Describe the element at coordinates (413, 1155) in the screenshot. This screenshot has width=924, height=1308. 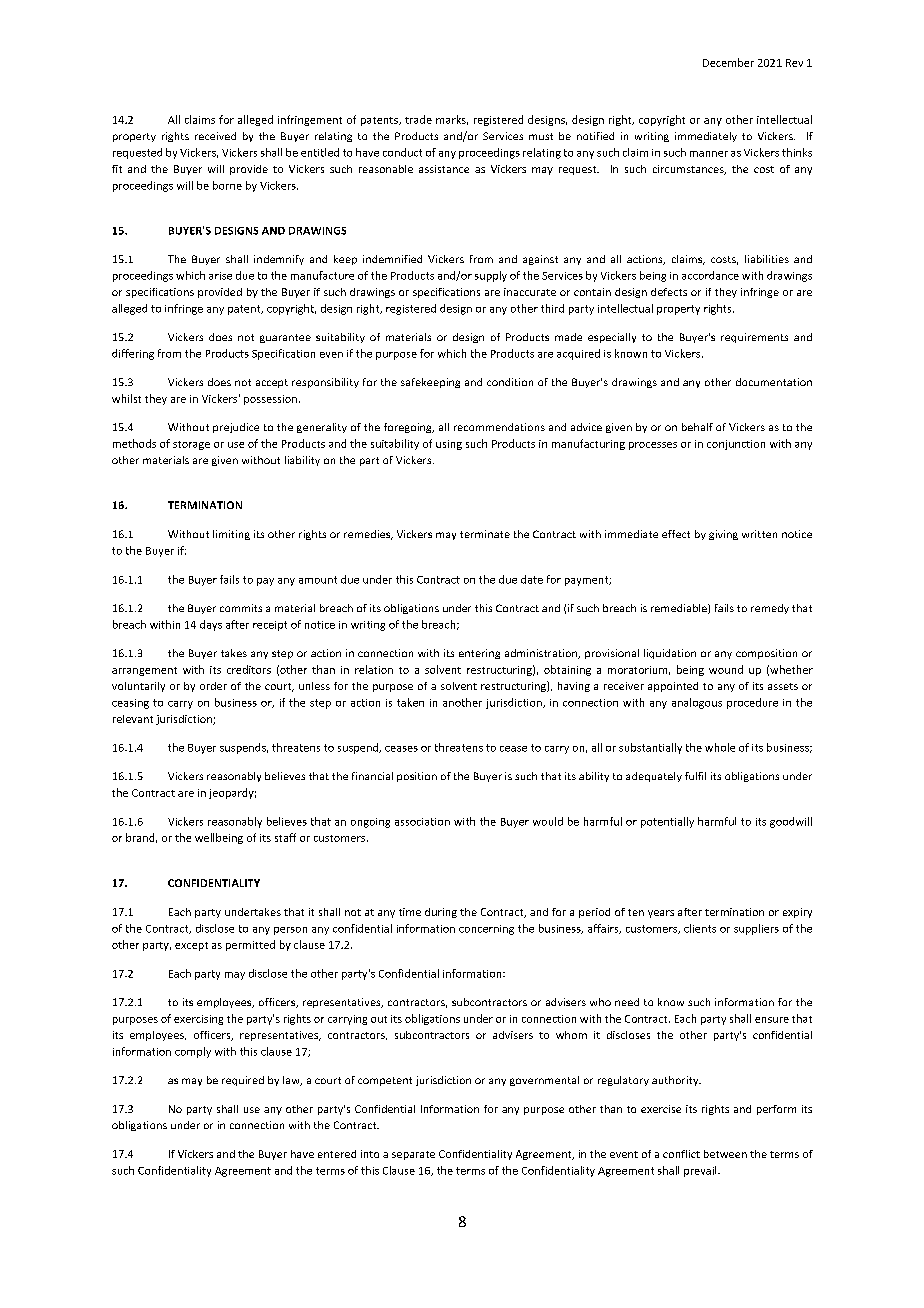
I see `separate` at that location.
